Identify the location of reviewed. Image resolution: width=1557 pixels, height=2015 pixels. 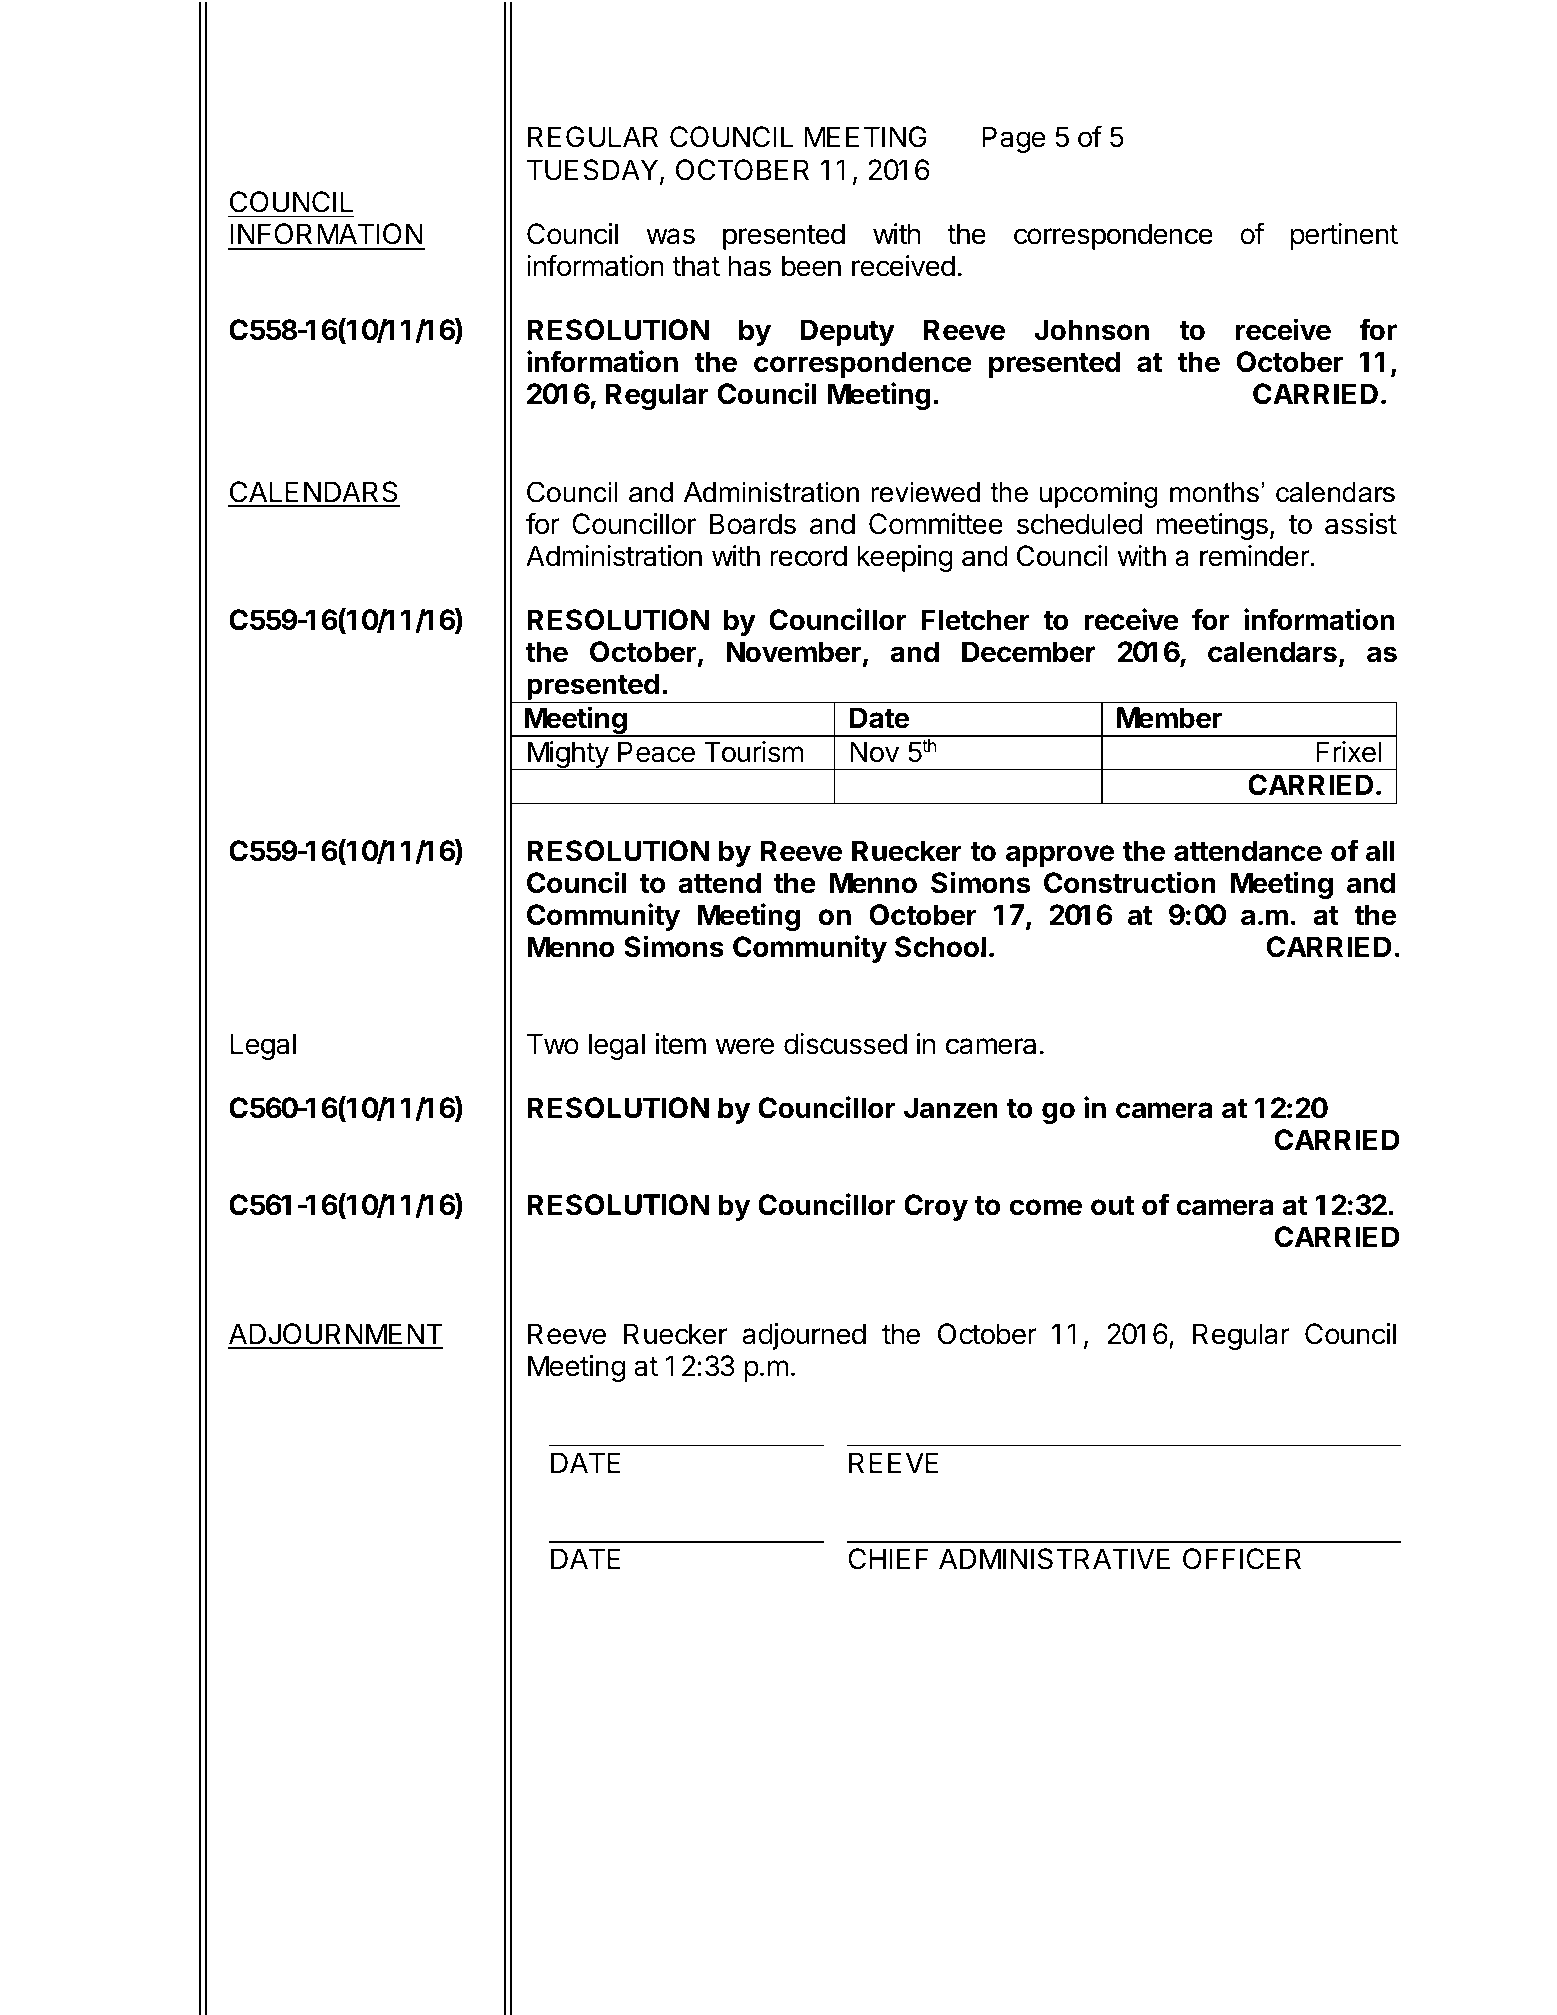
(925, 492).
